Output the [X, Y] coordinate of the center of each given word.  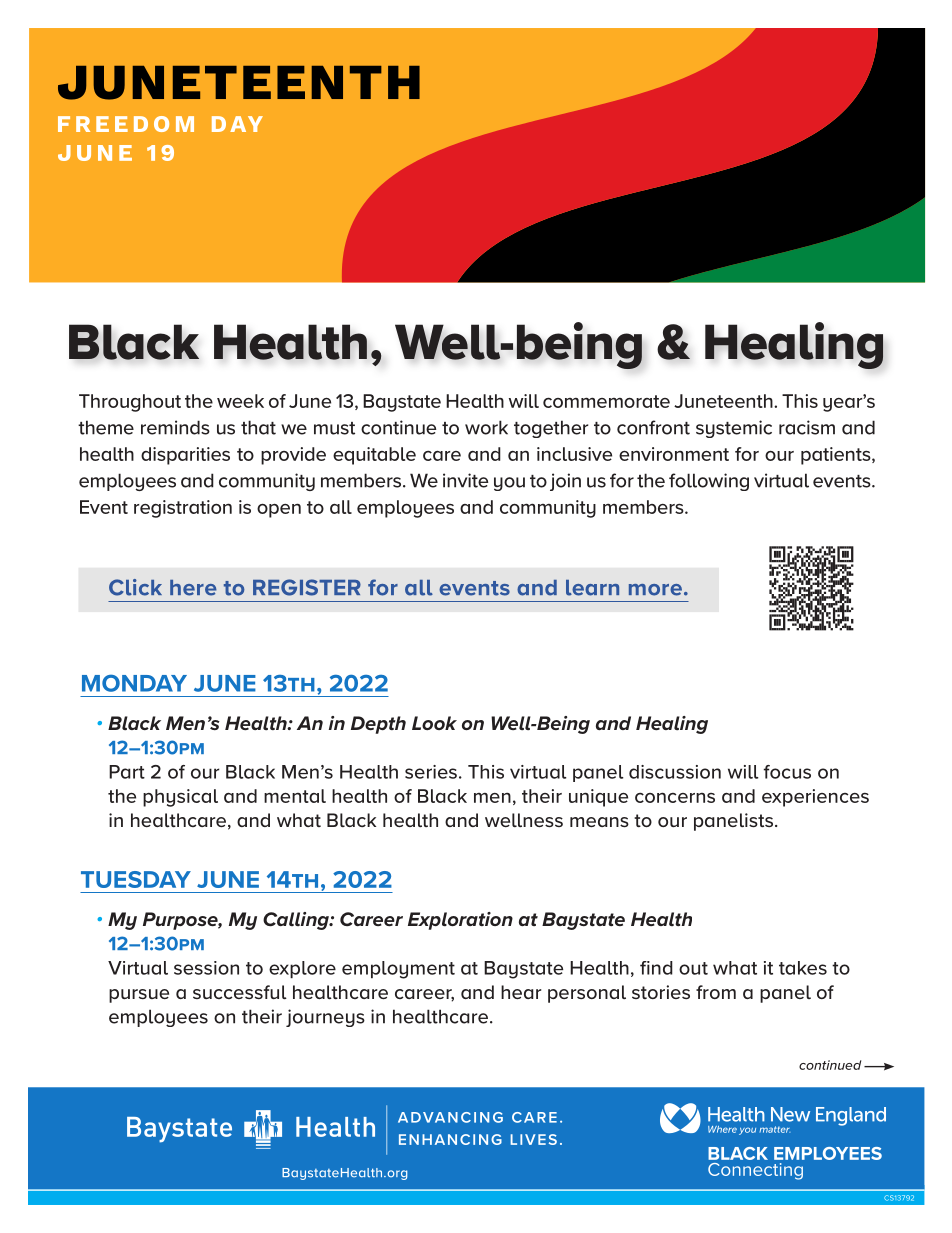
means [599, 822]
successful [240, 992]
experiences [815, 798]
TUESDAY [136, 879]
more [655, 590]
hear [521, 992]
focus [787, 772]
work [486, 427]
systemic [734, 429]
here [193, 588]
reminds [175, 427]
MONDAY [134, 683]
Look [434, 723]
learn [592, 588]
